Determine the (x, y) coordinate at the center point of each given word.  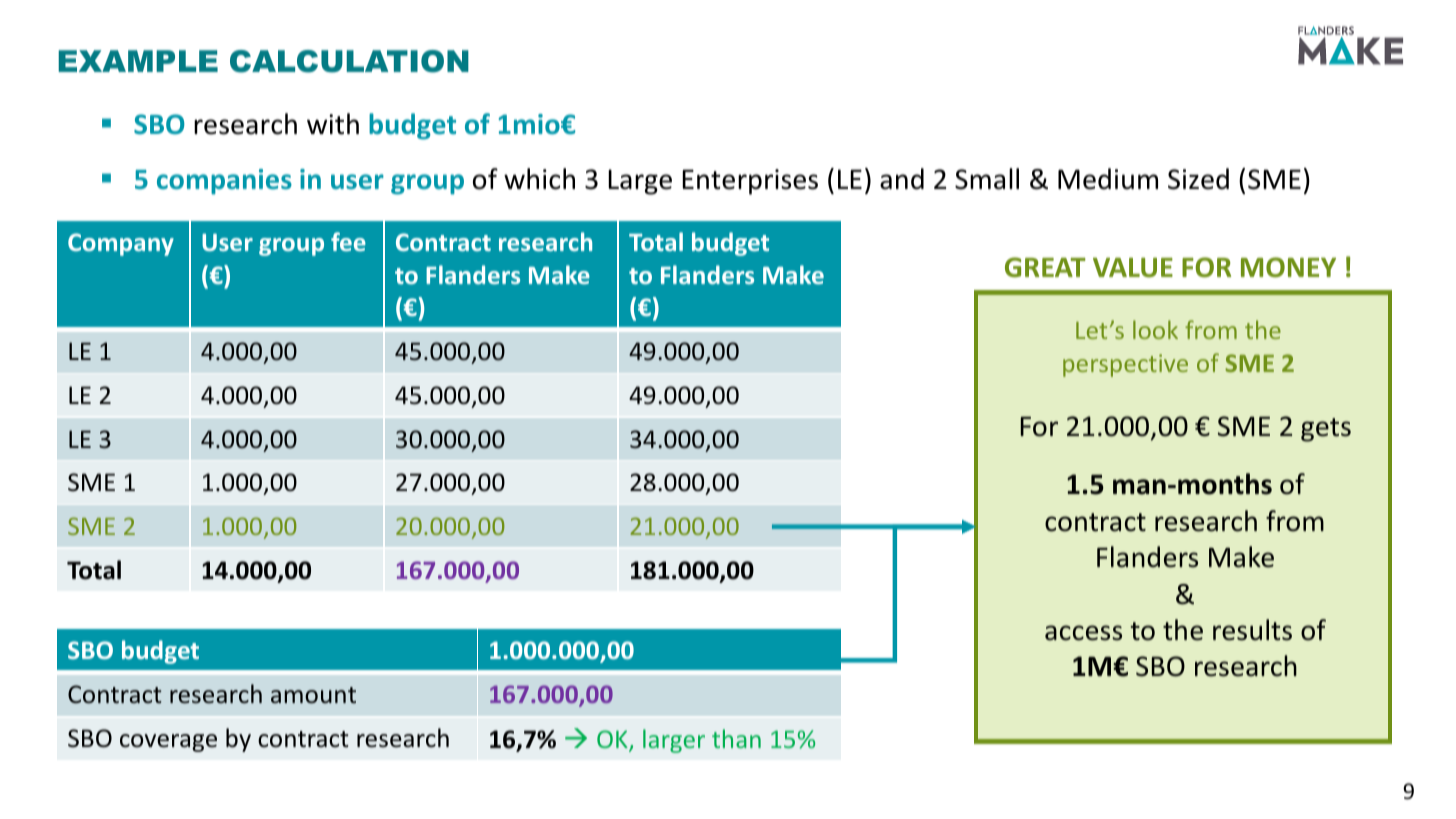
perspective (1125, 365)
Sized (1198, 179)
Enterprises (750, 182)
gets (1326, 430)
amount (313, 695)
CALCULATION (349, 61)
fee (348, 241)
